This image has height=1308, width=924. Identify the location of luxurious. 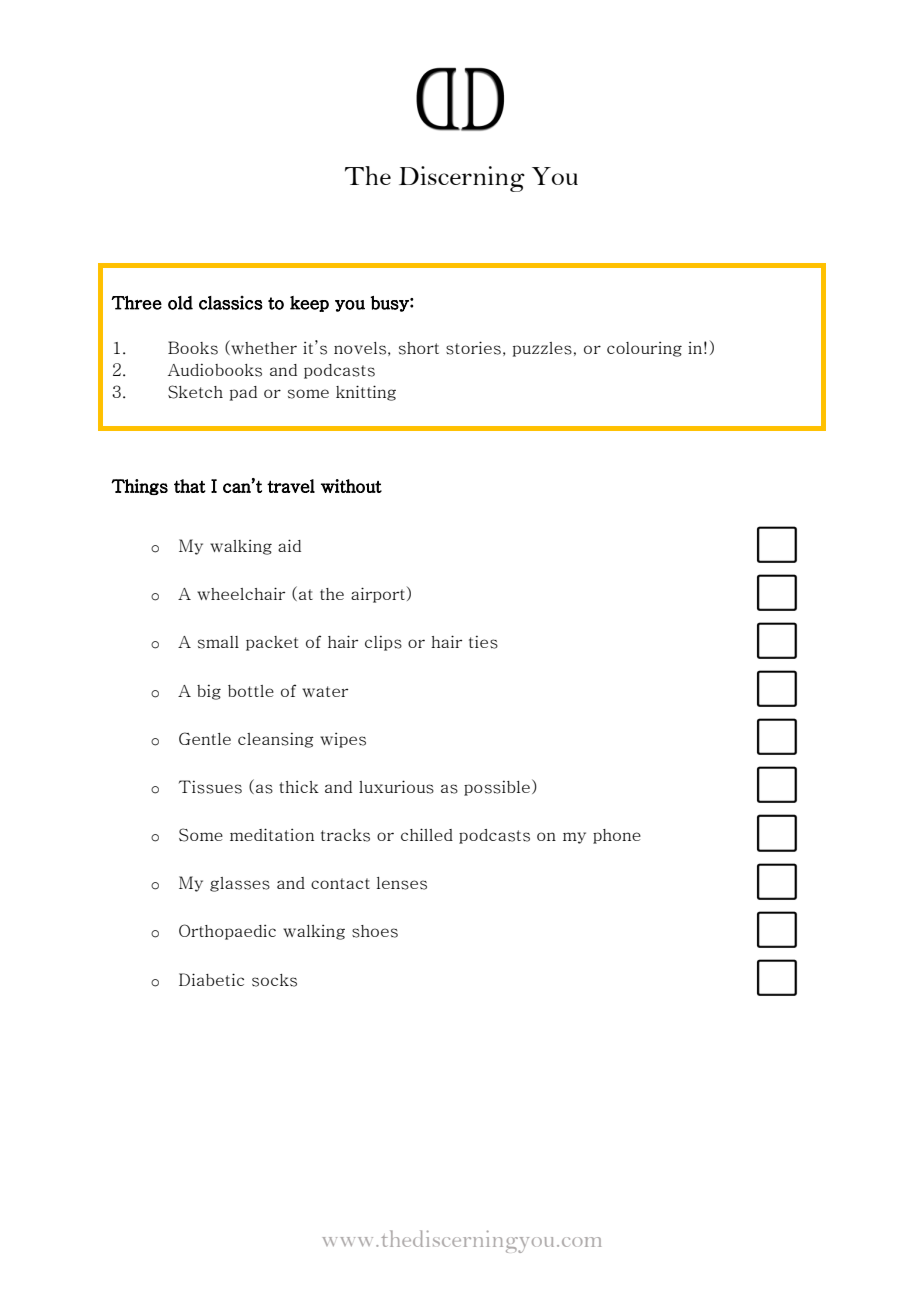
(396, 787).
